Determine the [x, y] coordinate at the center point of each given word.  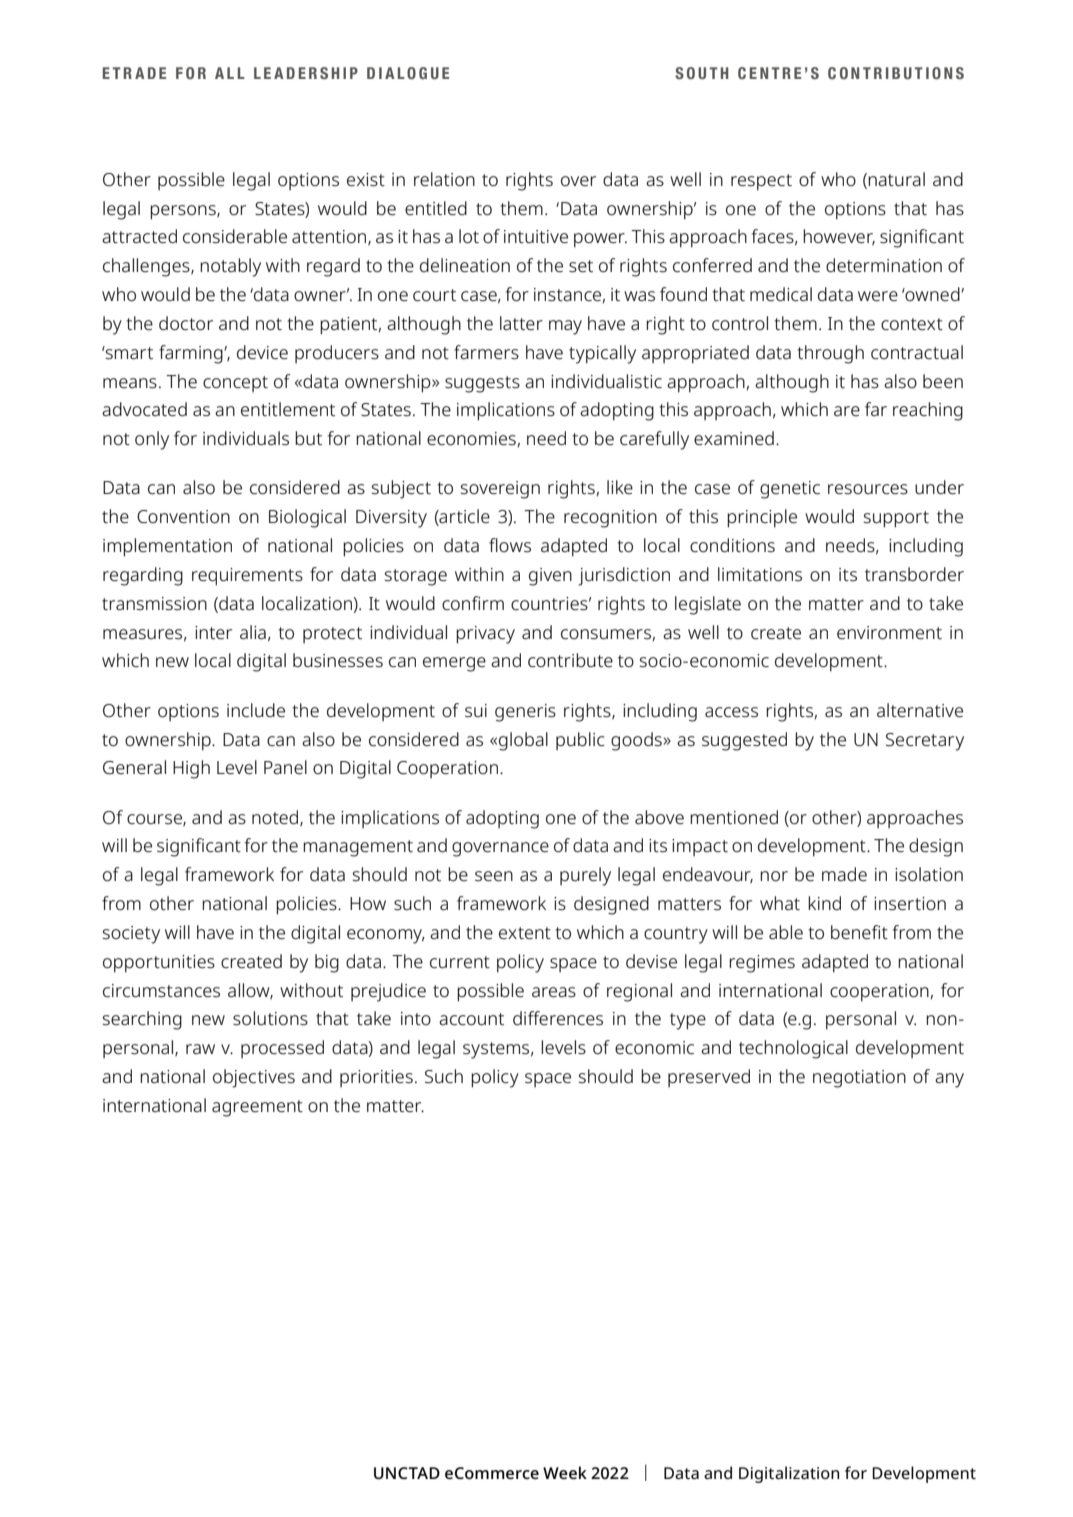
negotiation [859, 1079]
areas [554, 992]
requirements [247, 577]
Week [565, 1472]
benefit [859, 932]
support [896, 519]
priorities [376, 1078]
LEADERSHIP [306, 73]
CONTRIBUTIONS [896, 73]
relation [444, 179]
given [550, 577]
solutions [270, 1018]
